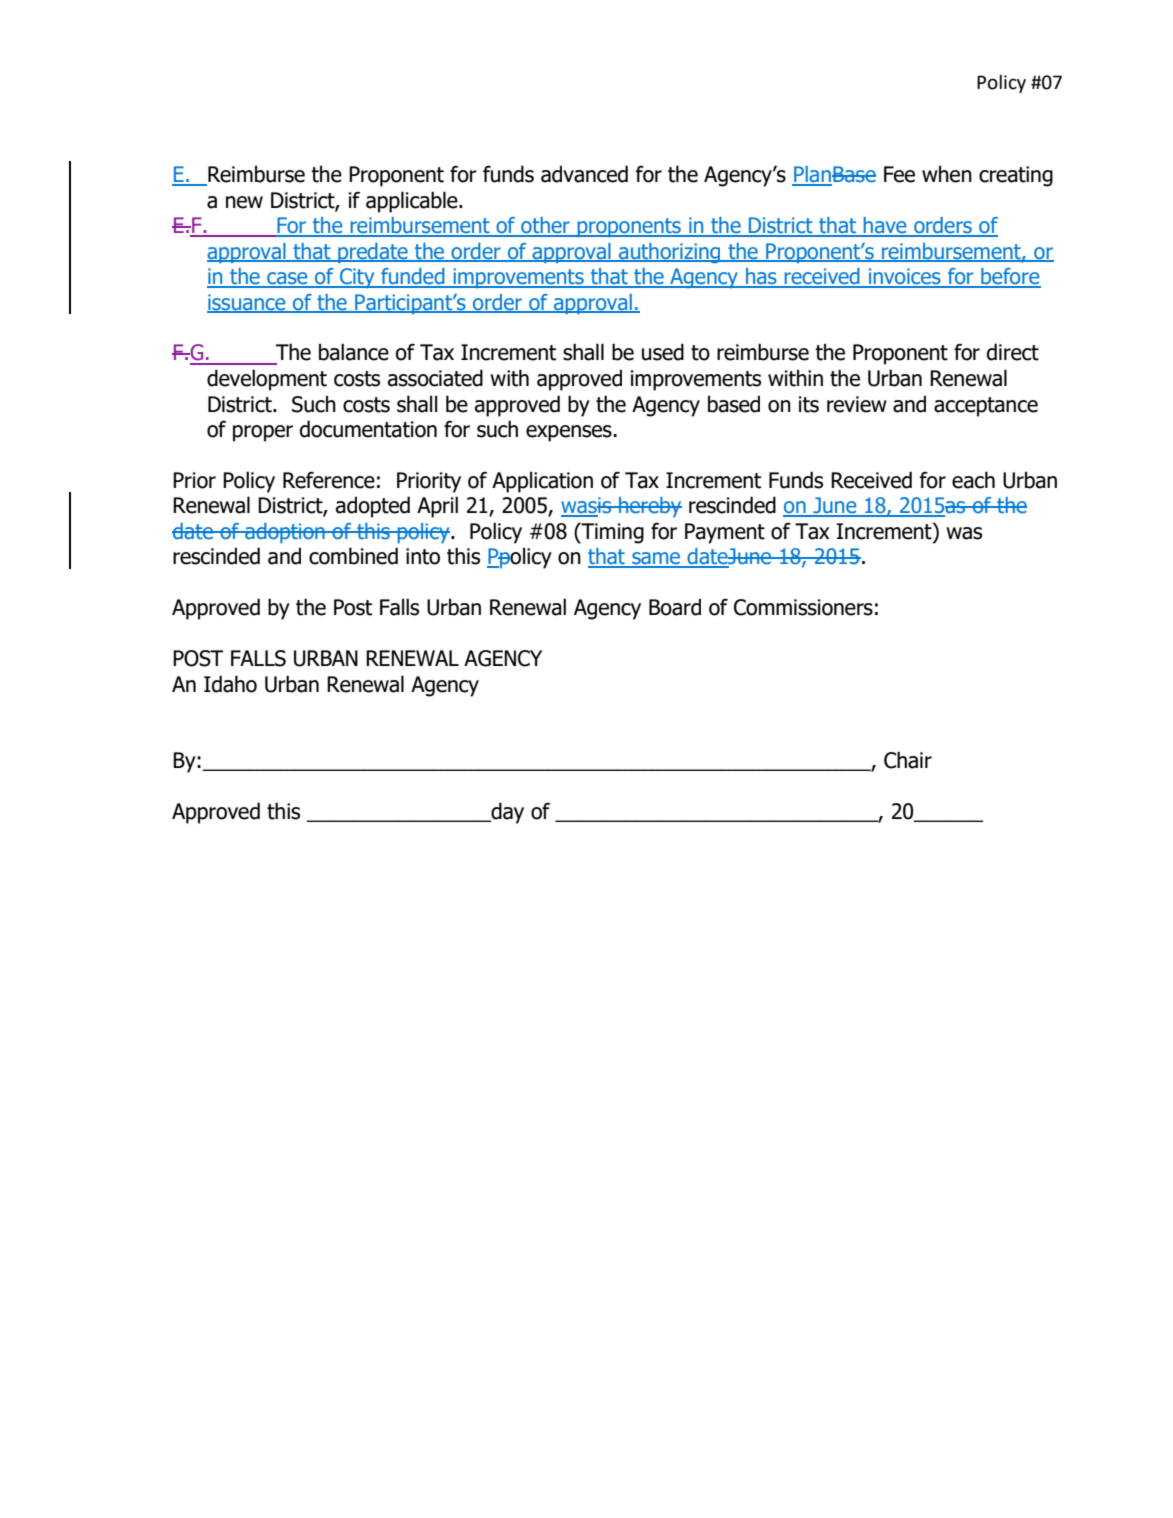 This screenshot has width=1173, height=1518. Describe the element at coordinates (675, 607) in the screenshot. I see `Board` at that location.
